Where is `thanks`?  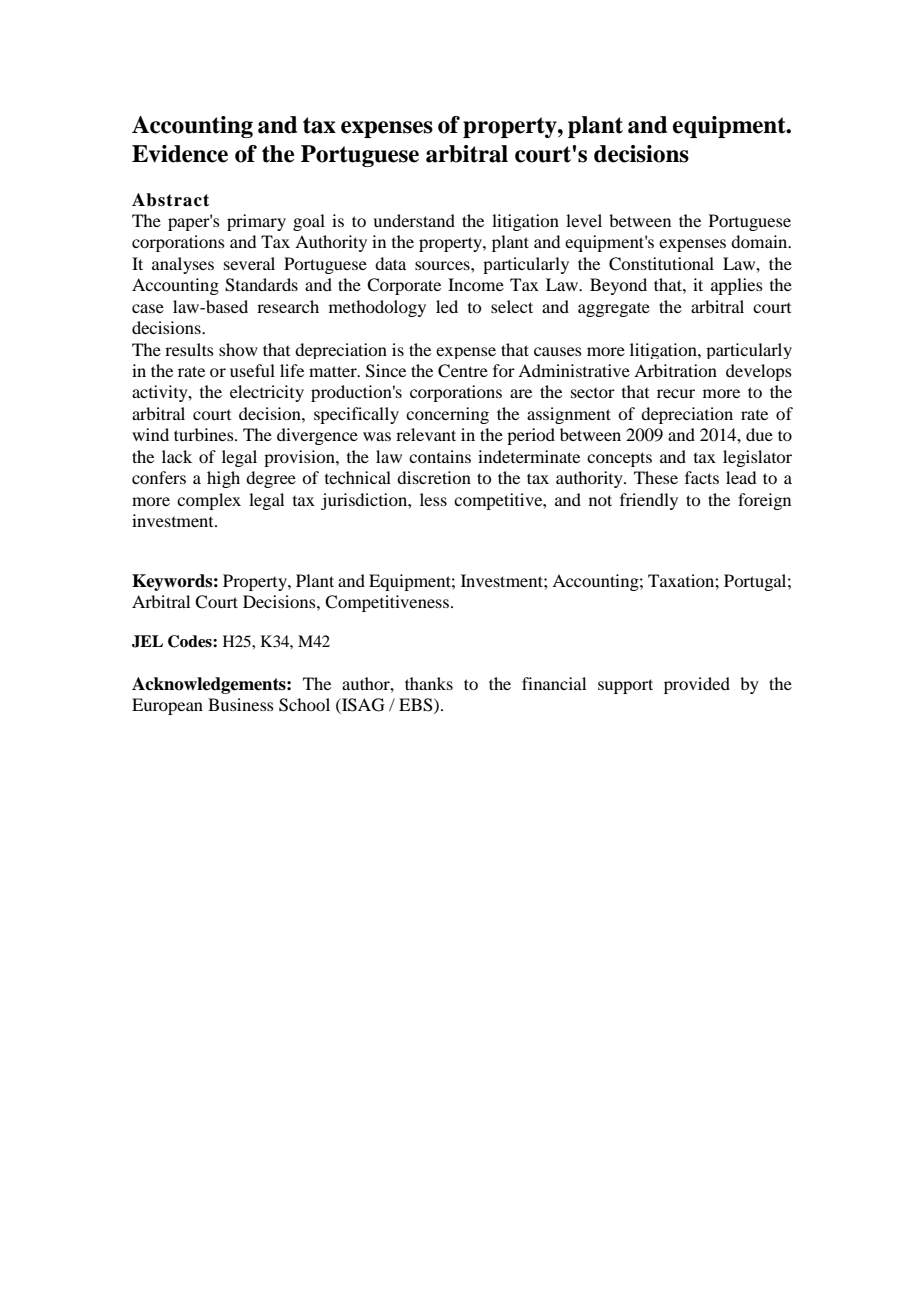
thanks is located at coordinates (429, 683).
